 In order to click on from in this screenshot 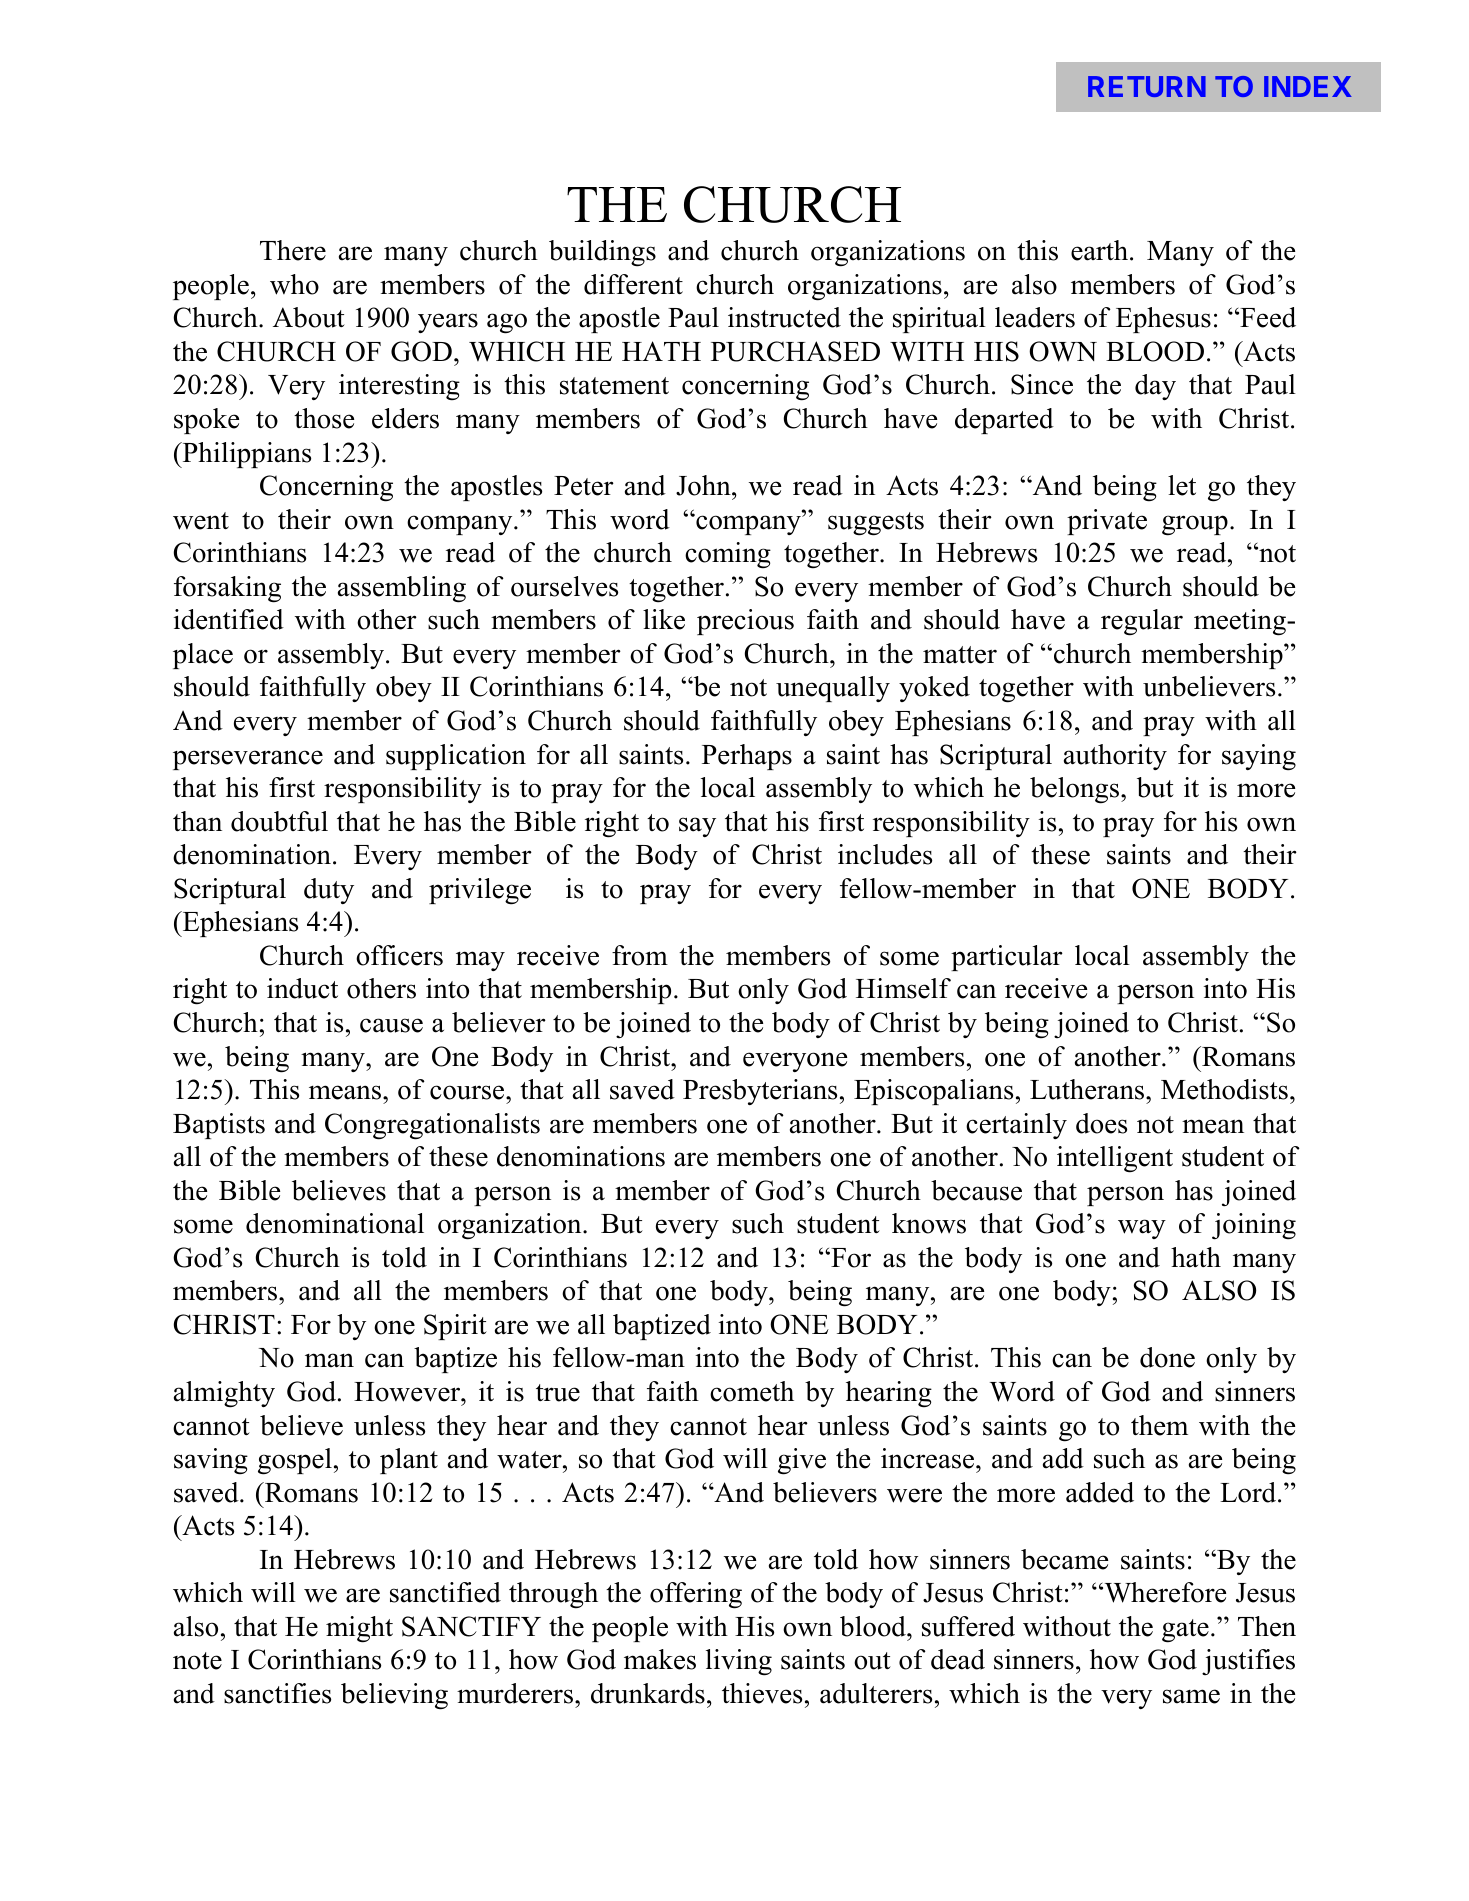, I will do `click(640, 955)`.
